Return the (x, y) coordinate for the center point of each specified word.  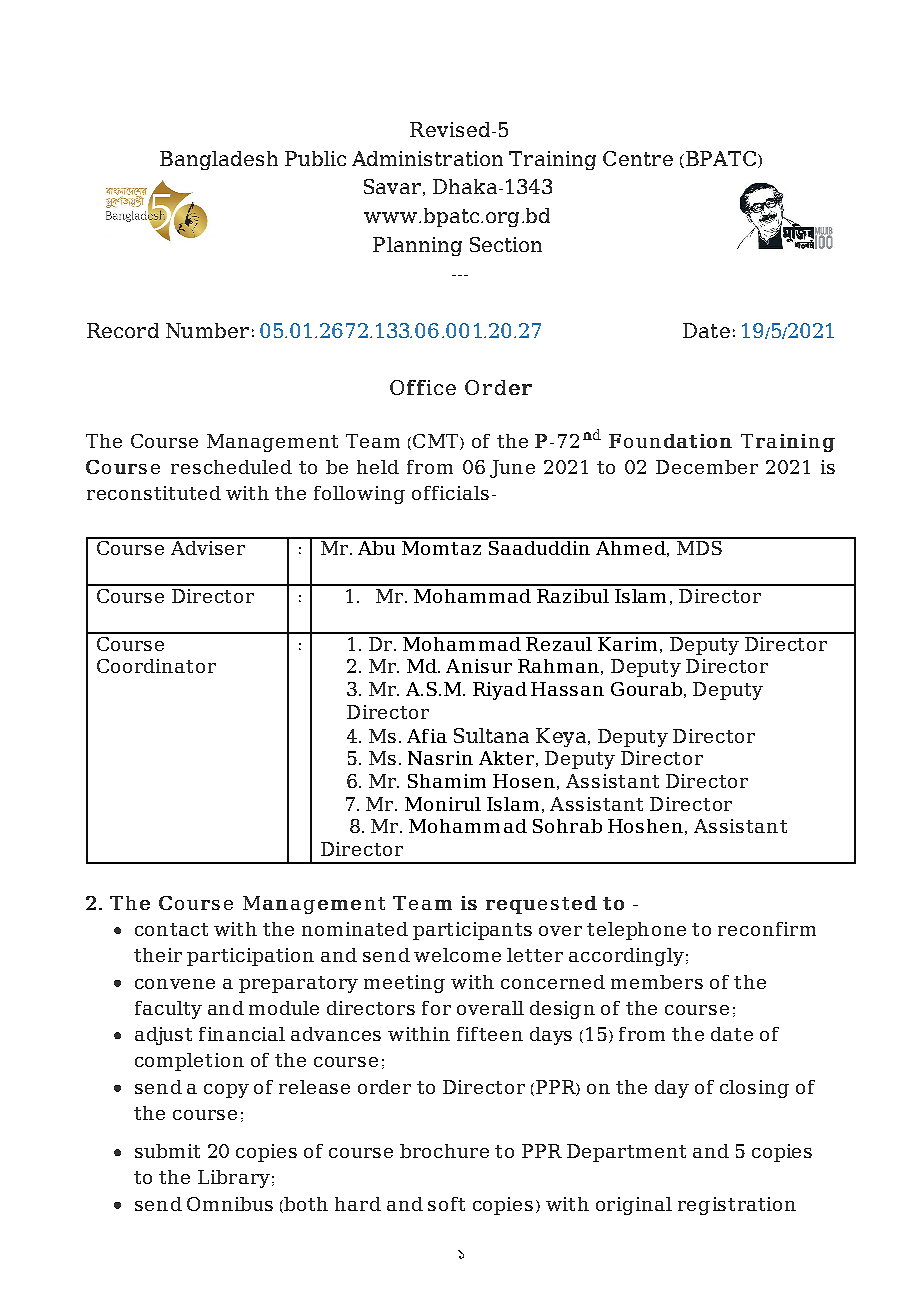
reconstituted (154, 493)
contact (171, 929)
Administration (427, 158)
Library (234, 1179)
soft (446, 1204)
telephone (636, 931)
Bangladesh (219, 160)
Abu (377, 546)
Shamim (447, 781)
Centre (638, 158)
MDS (699, 546)
